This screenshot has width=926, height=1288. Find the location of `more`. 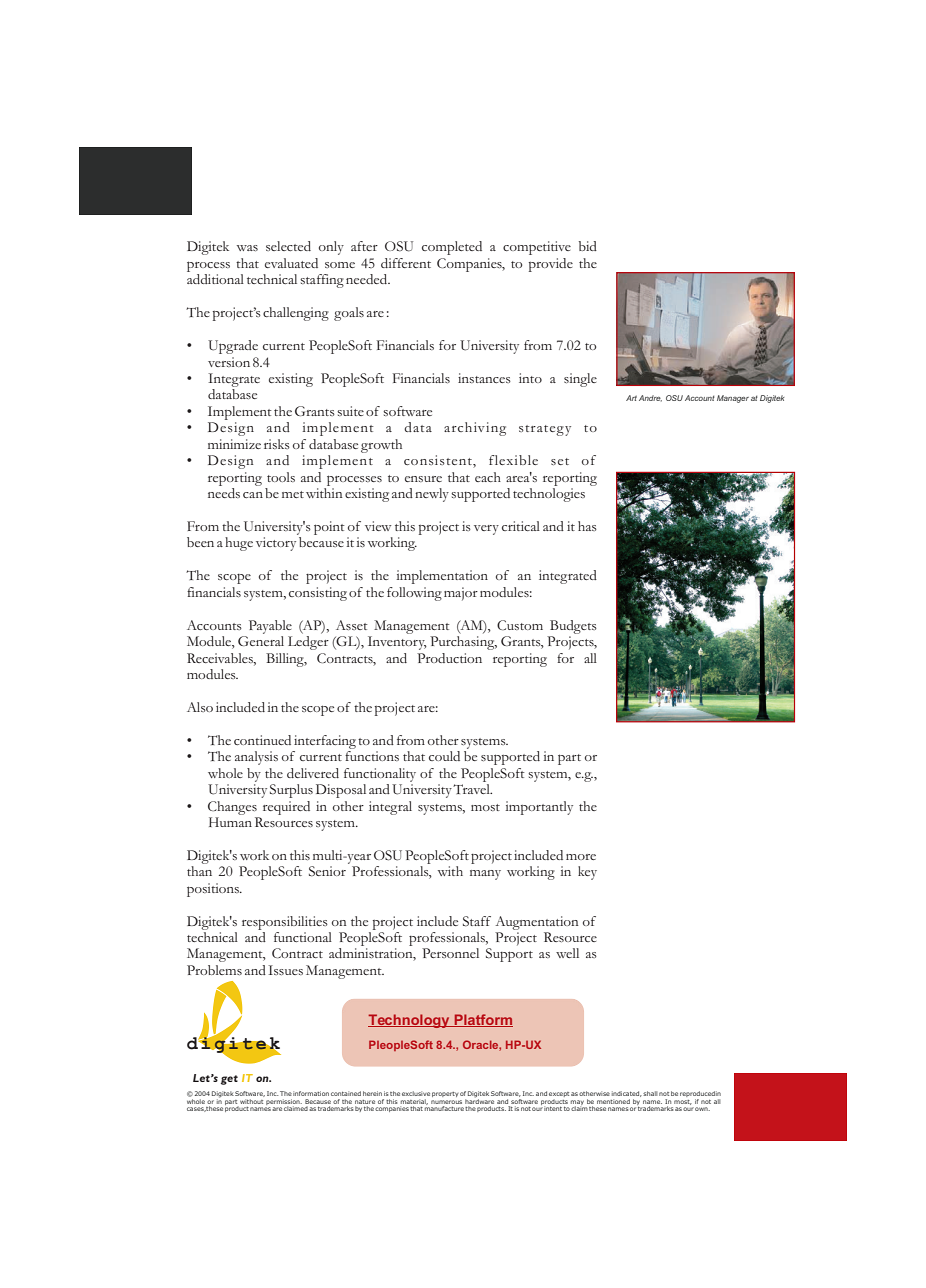

more is located at coordinates (581, 857).
